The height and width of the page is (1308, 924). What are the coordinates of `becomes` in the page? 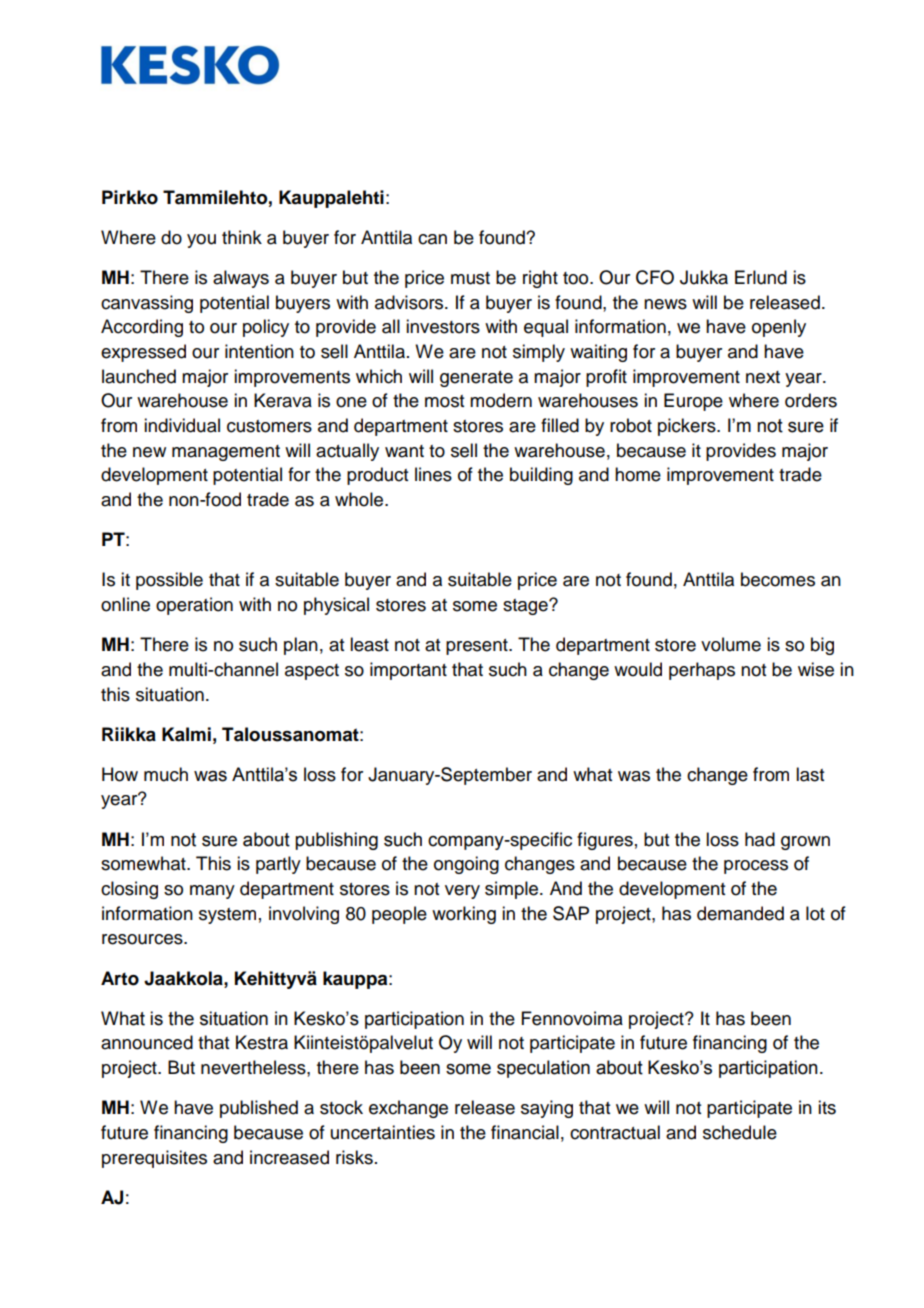 It's located at (778, 579).
